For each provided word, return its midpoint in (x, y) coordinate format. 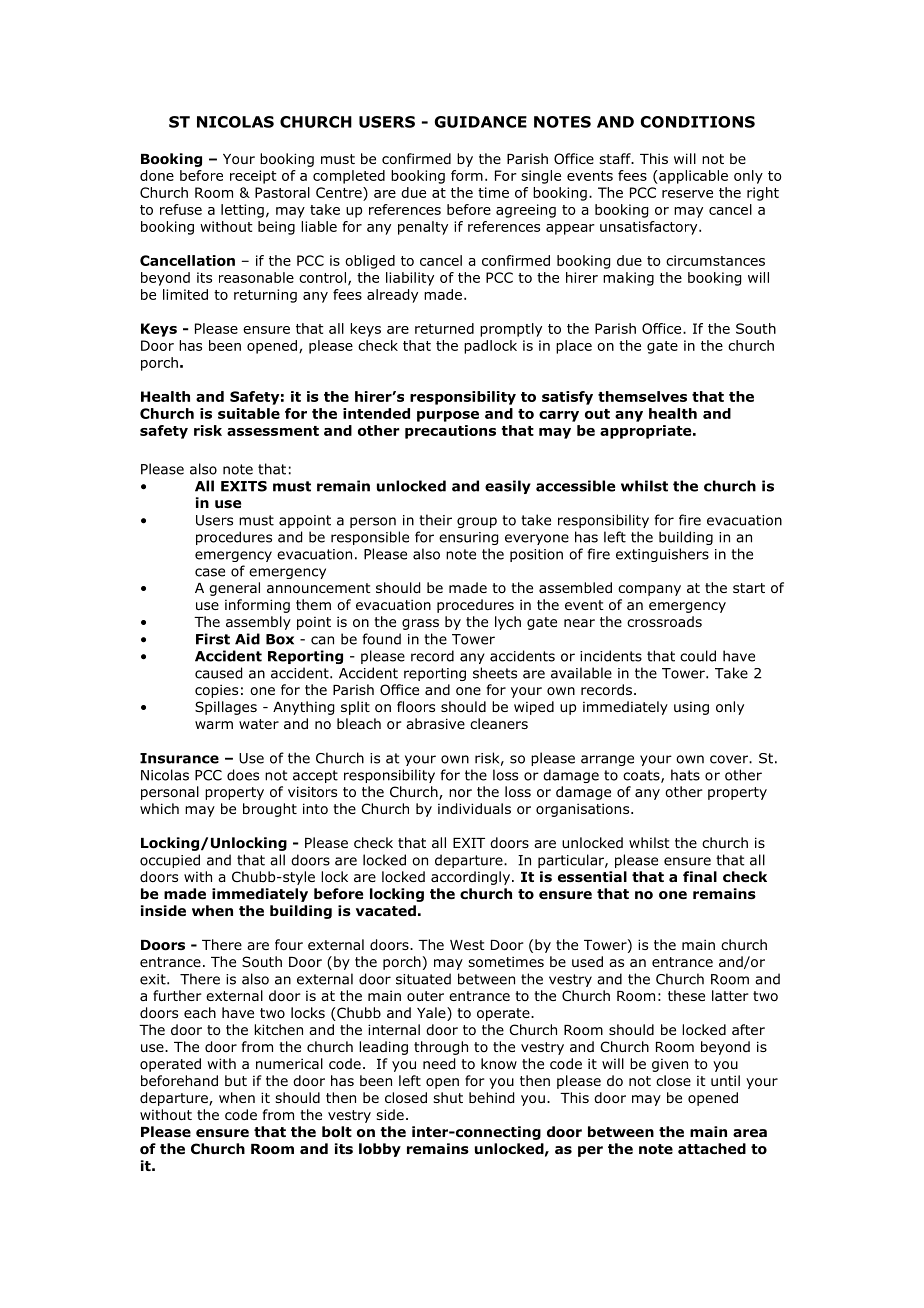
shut (448, 1097)
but (236, 1080)
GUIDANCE (481, 122)
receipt (253, 177)
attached (712, 1148)
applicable (692, 177)
